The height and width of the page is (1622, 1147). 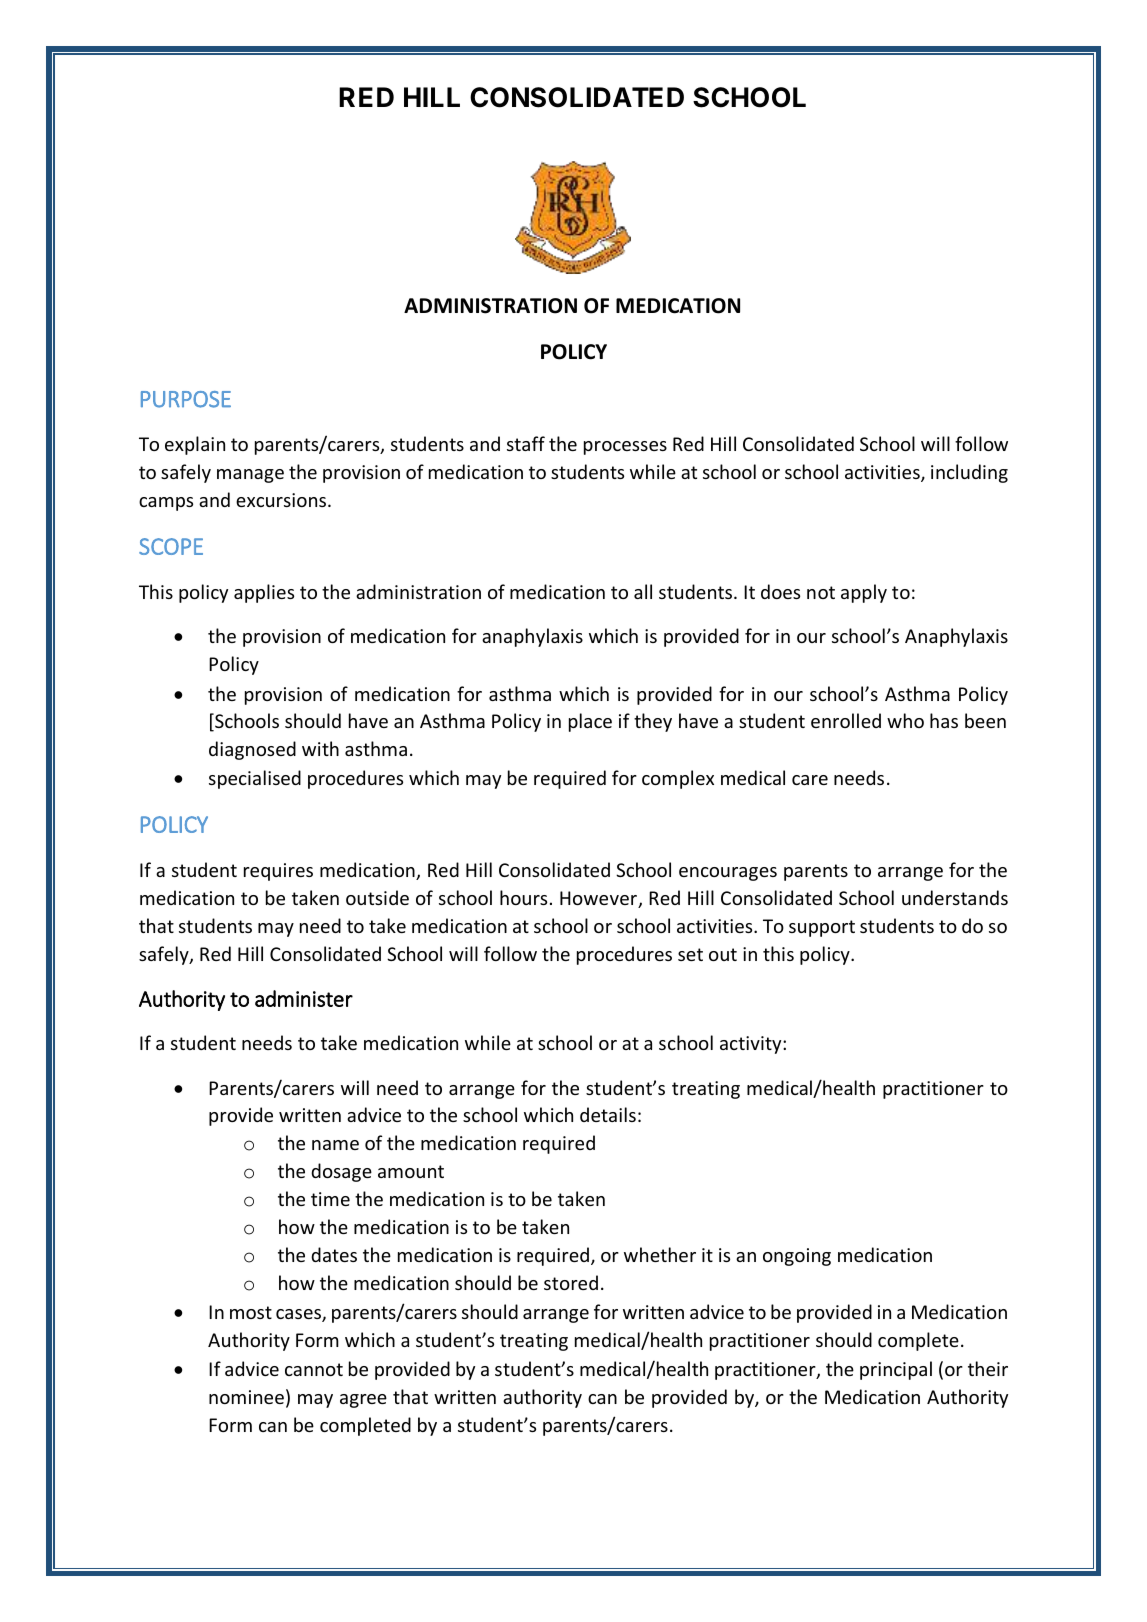 I want to click on explain, so click(x=195, y=445).
